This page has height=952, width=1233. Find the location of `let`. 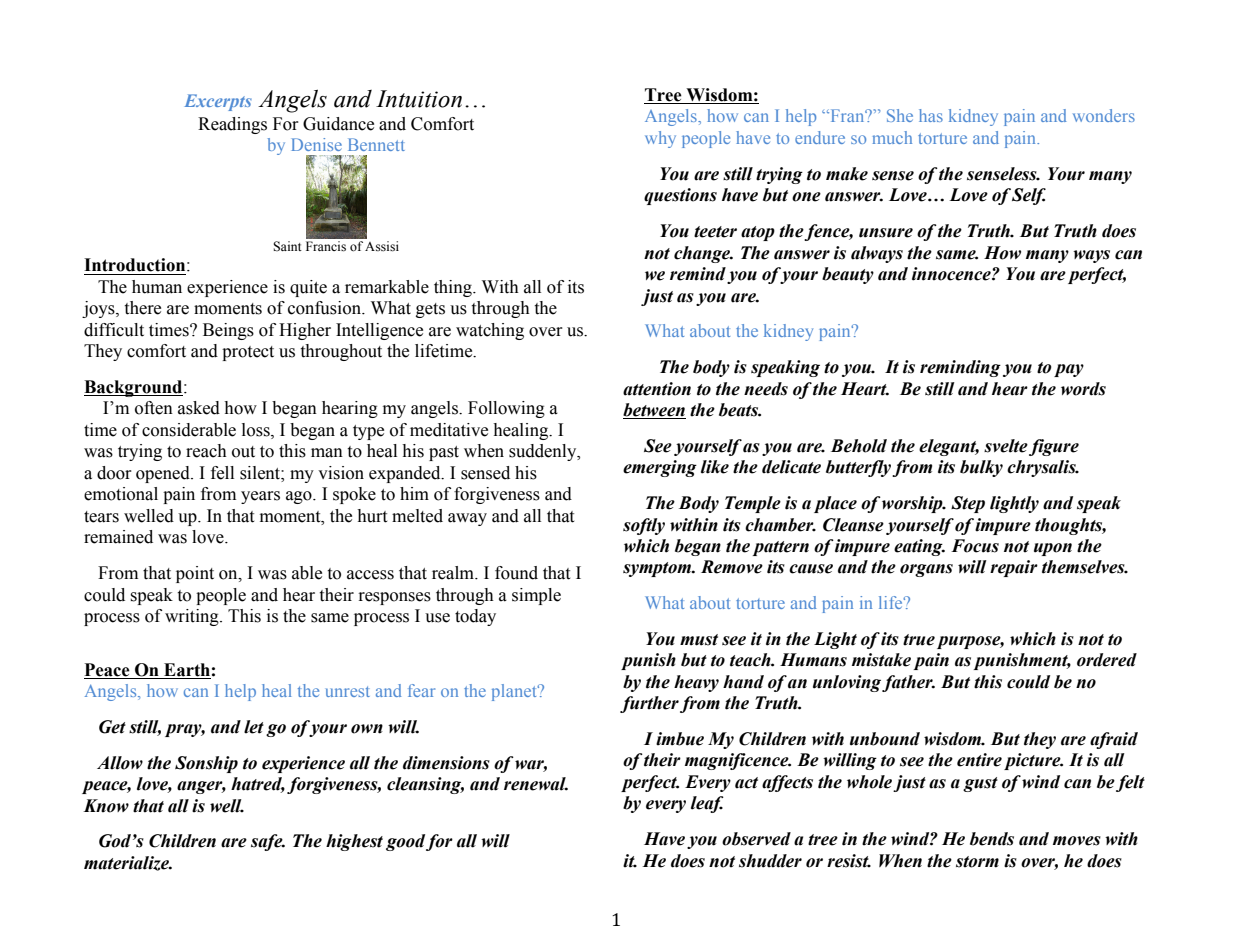

let is located at coordinates (254, 727).
